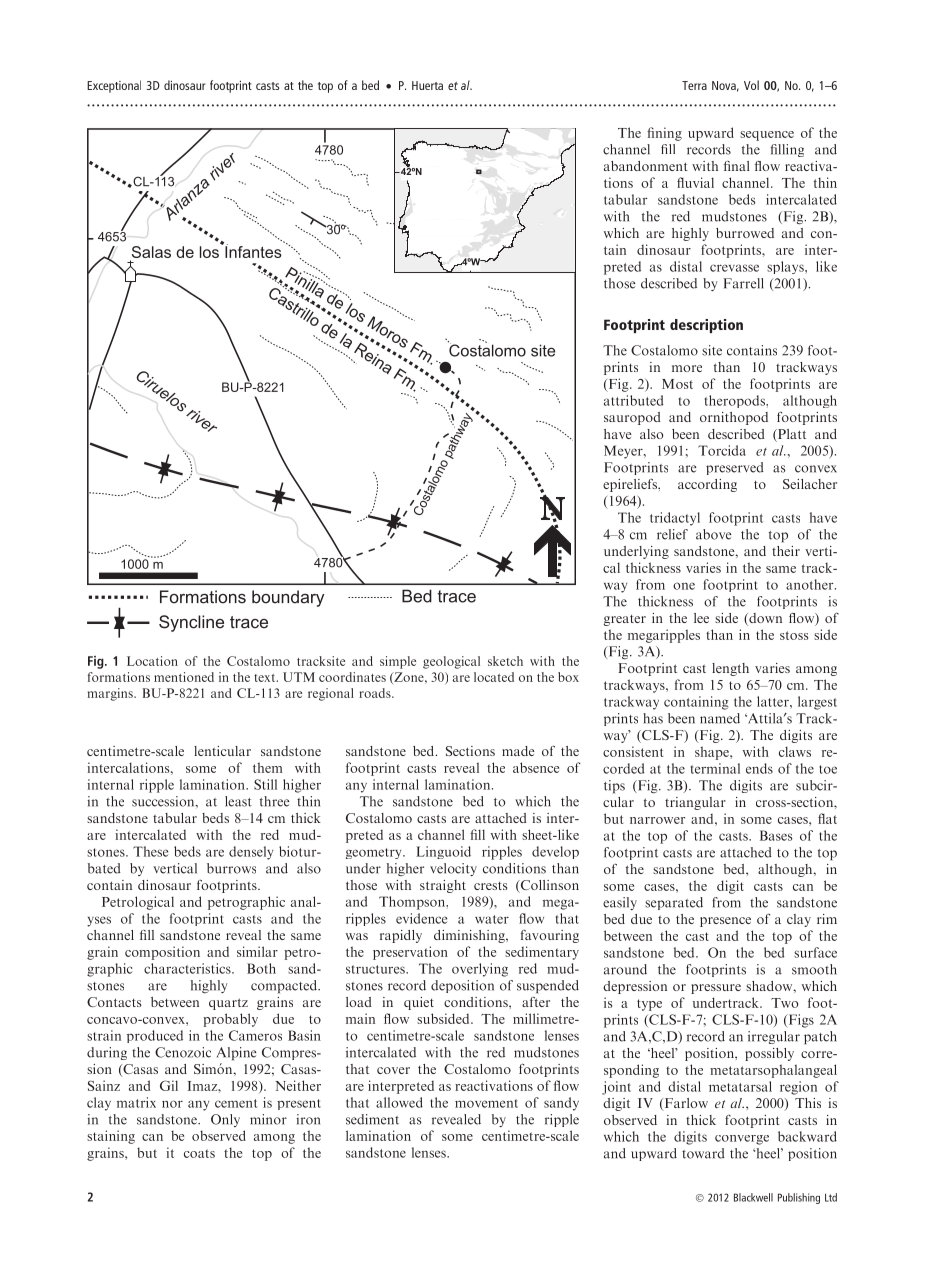 The height and width of the screenshot is (1265, 952). What do you see at coordinates (199, 1153) in the screenshot?
I see `coats` at bounding box center [199, 1153].
